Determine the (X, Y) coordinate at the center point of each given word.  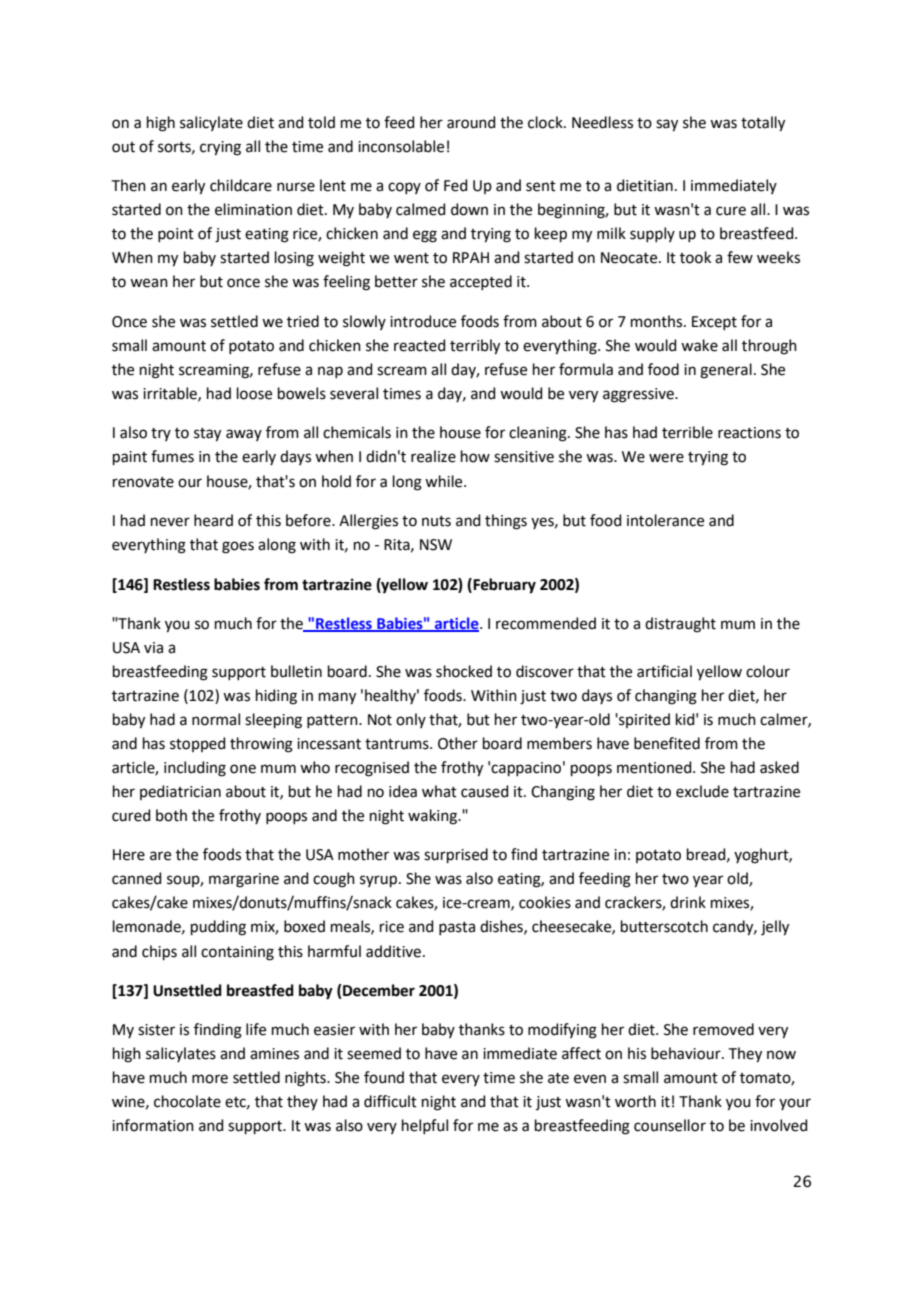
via (153, 648)
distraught (680, 625)
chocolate (187, 1101)
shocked (464, 671)
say (667, 125)
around (471, 122)
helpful (425, 1126)
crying (220, 148)
